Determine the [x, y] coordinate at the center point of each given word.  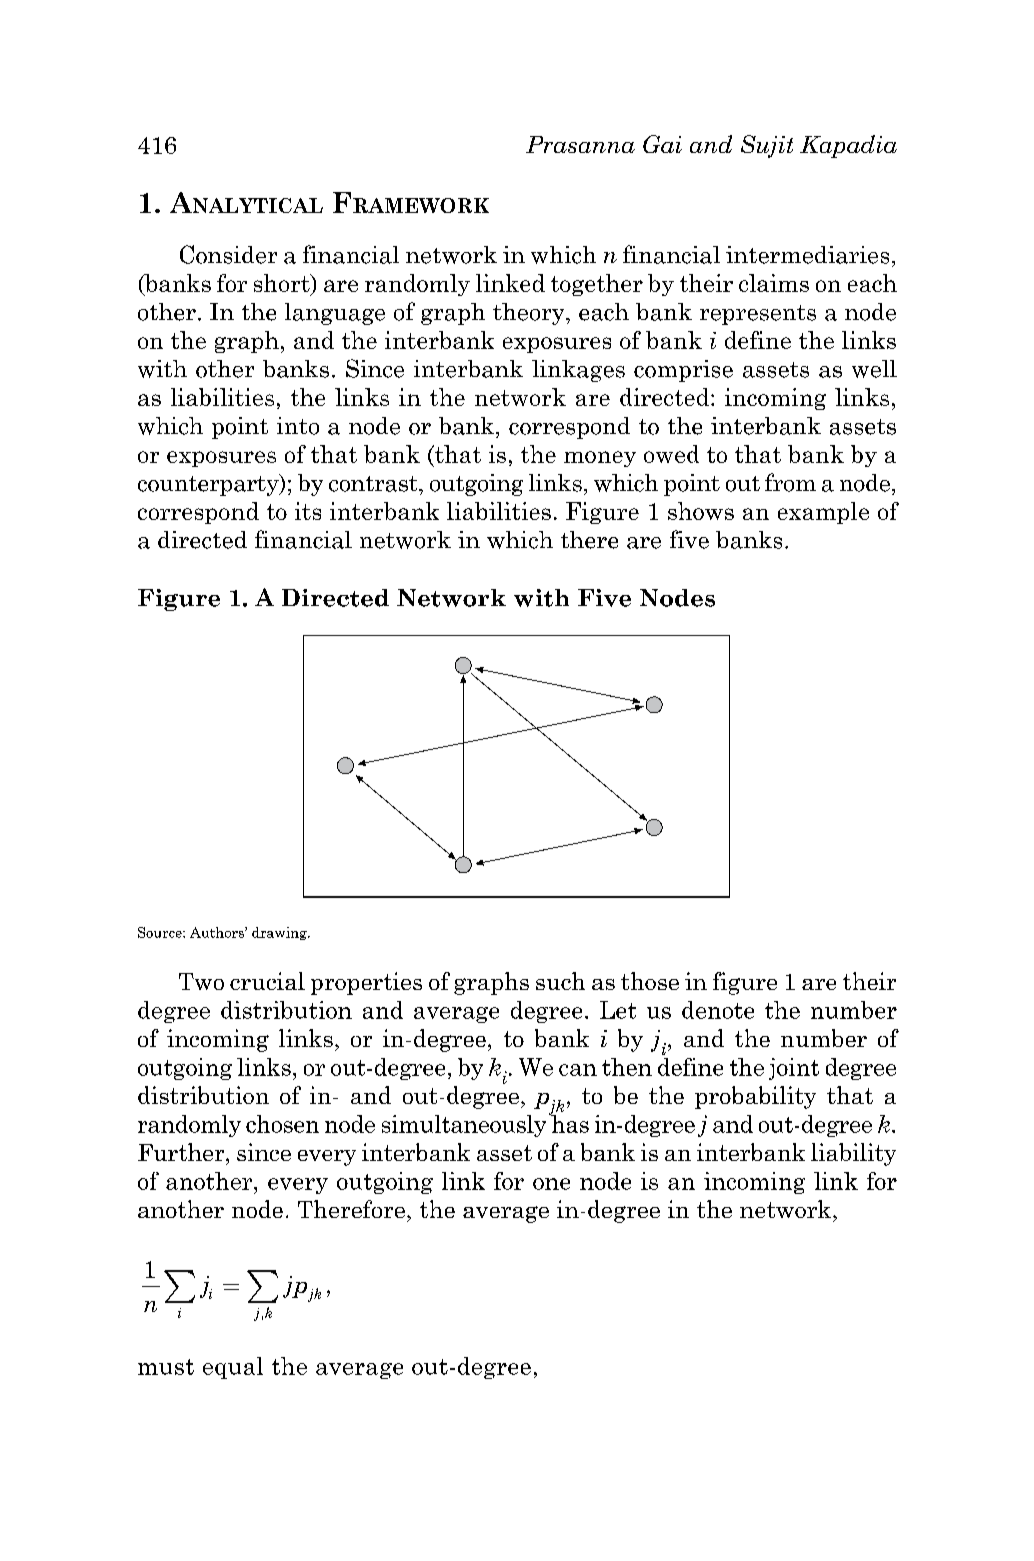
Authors [218, 932]
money [600, 459]
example [823, 513]
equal [233, 1368]
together [597, 285]
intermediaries [807, 255]
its [308, 511]
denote [718, 1010]
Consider [228, 254]
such [560, 981]
